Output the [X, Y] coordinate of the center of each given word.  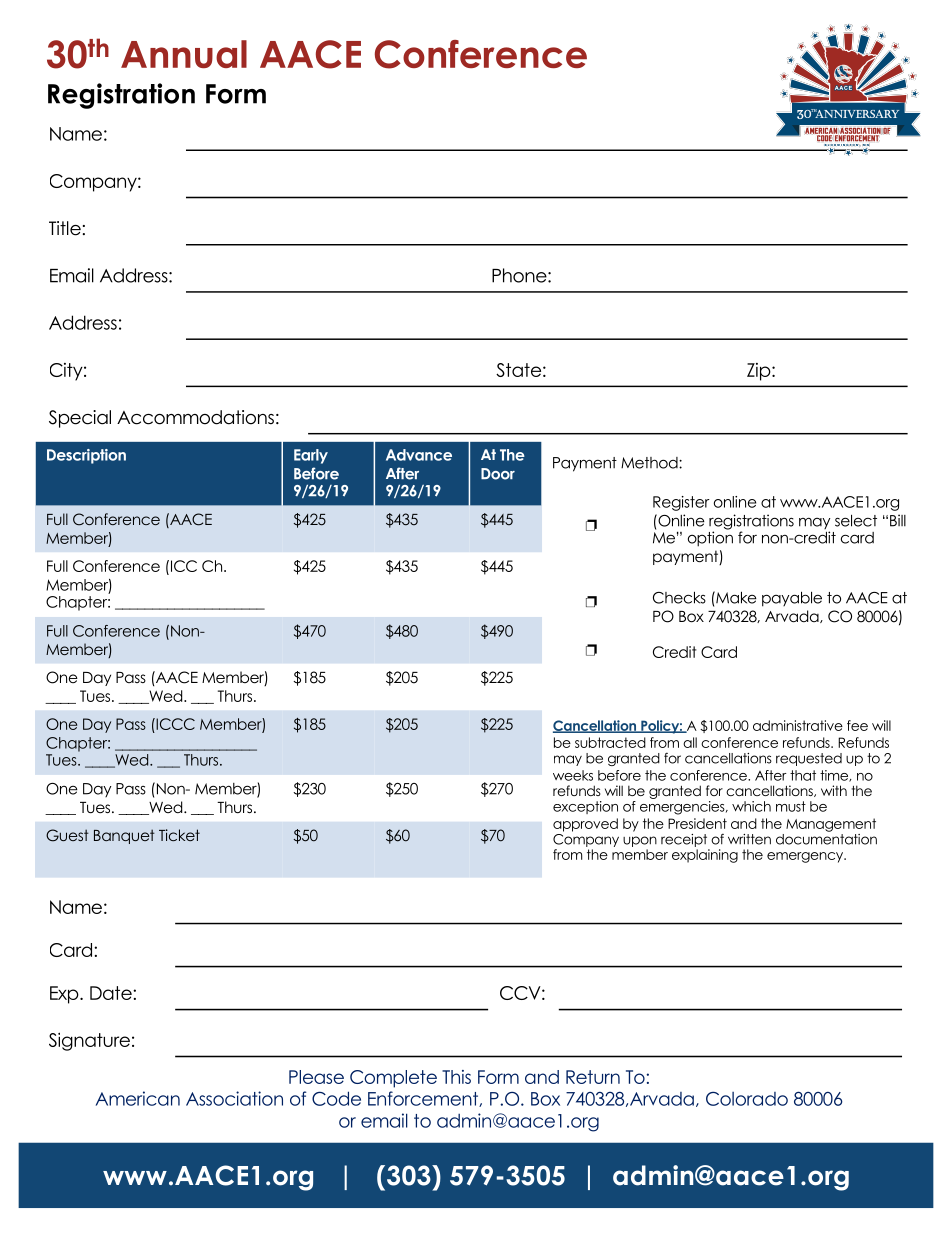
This [456, 1077]
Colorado [747, 1098]
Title [65, 228]
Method [650, 463]
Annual [184, 54]
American [138, 1098]
